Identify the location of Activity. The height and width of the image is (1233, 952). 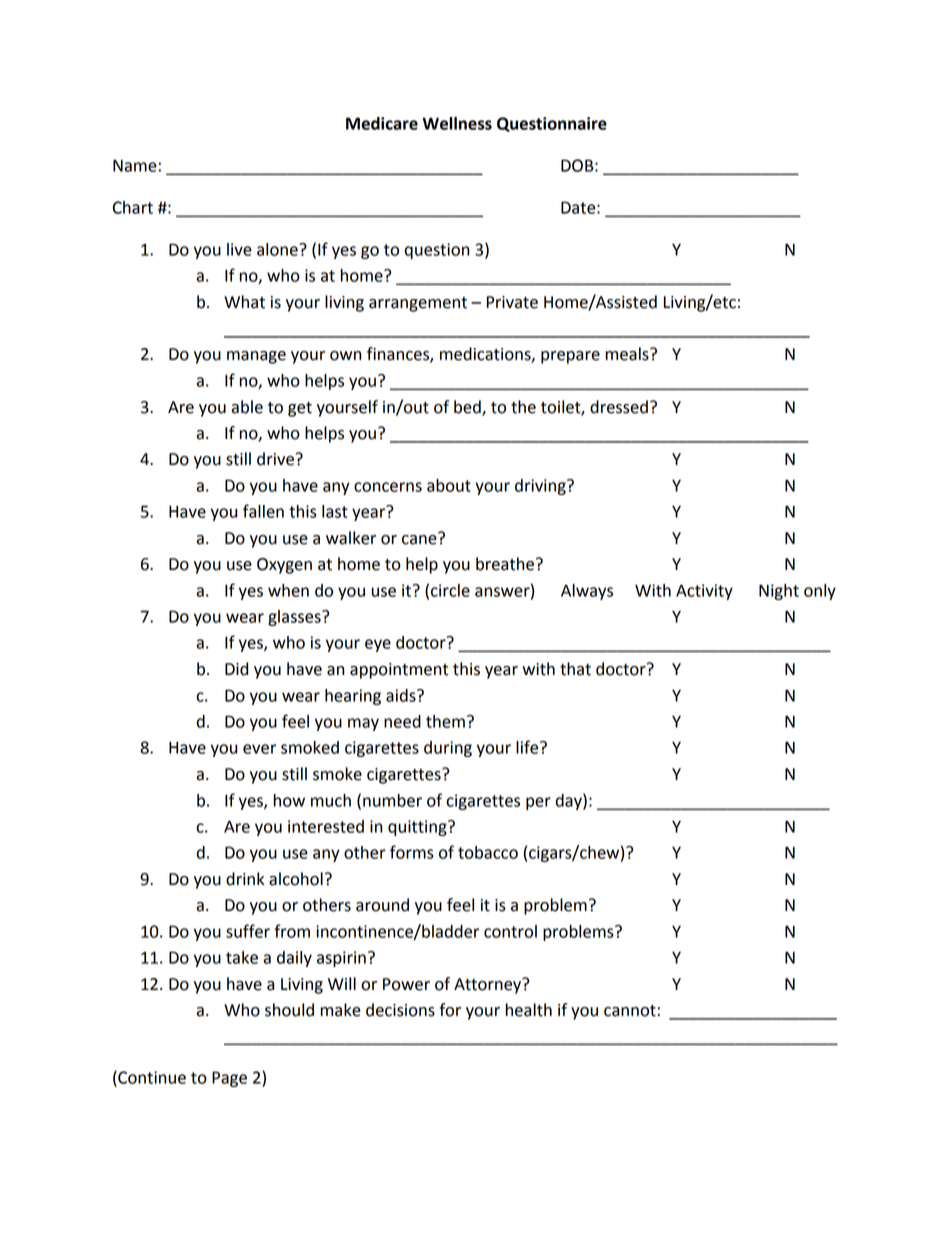
(704, 592).
